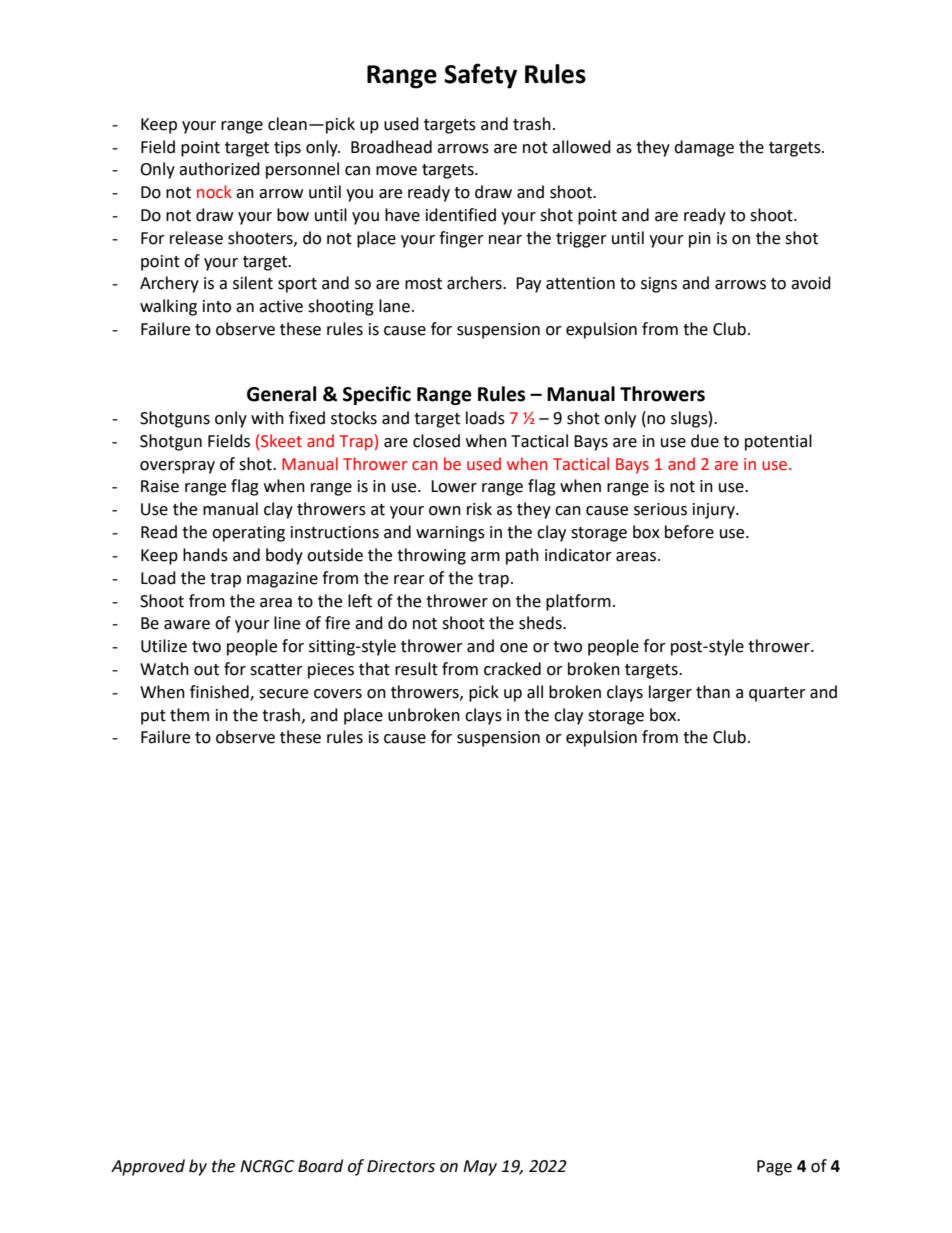 This screenshot has height=1233, width=952. What do you see at coordinates (219, 169) in the screenshot?
I see `authorized` at bounding box center [219, 169].
